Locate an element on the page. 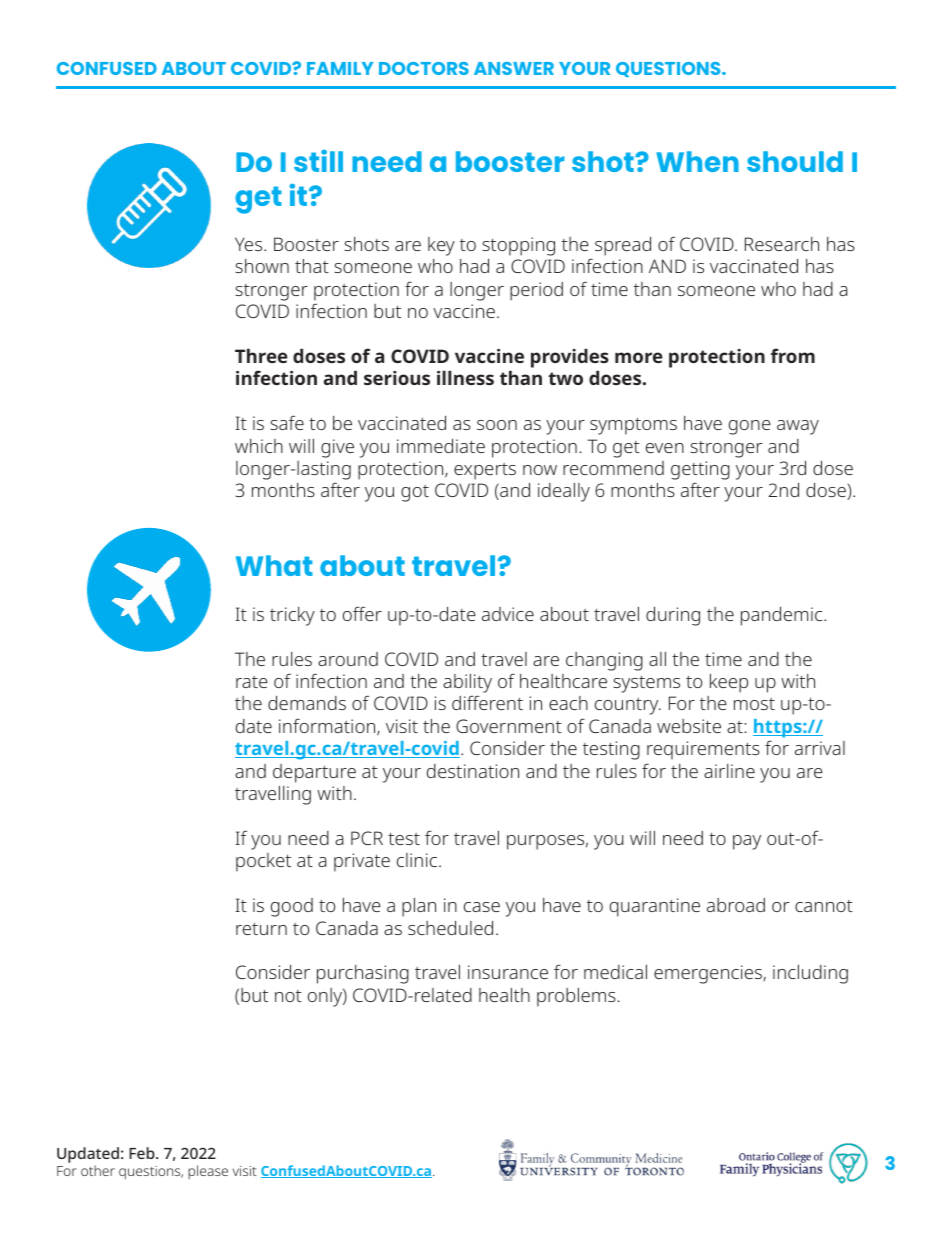 Image resolution: width=952 pixels, height=1233 pixels. still is located at coordinates (318, 161).
